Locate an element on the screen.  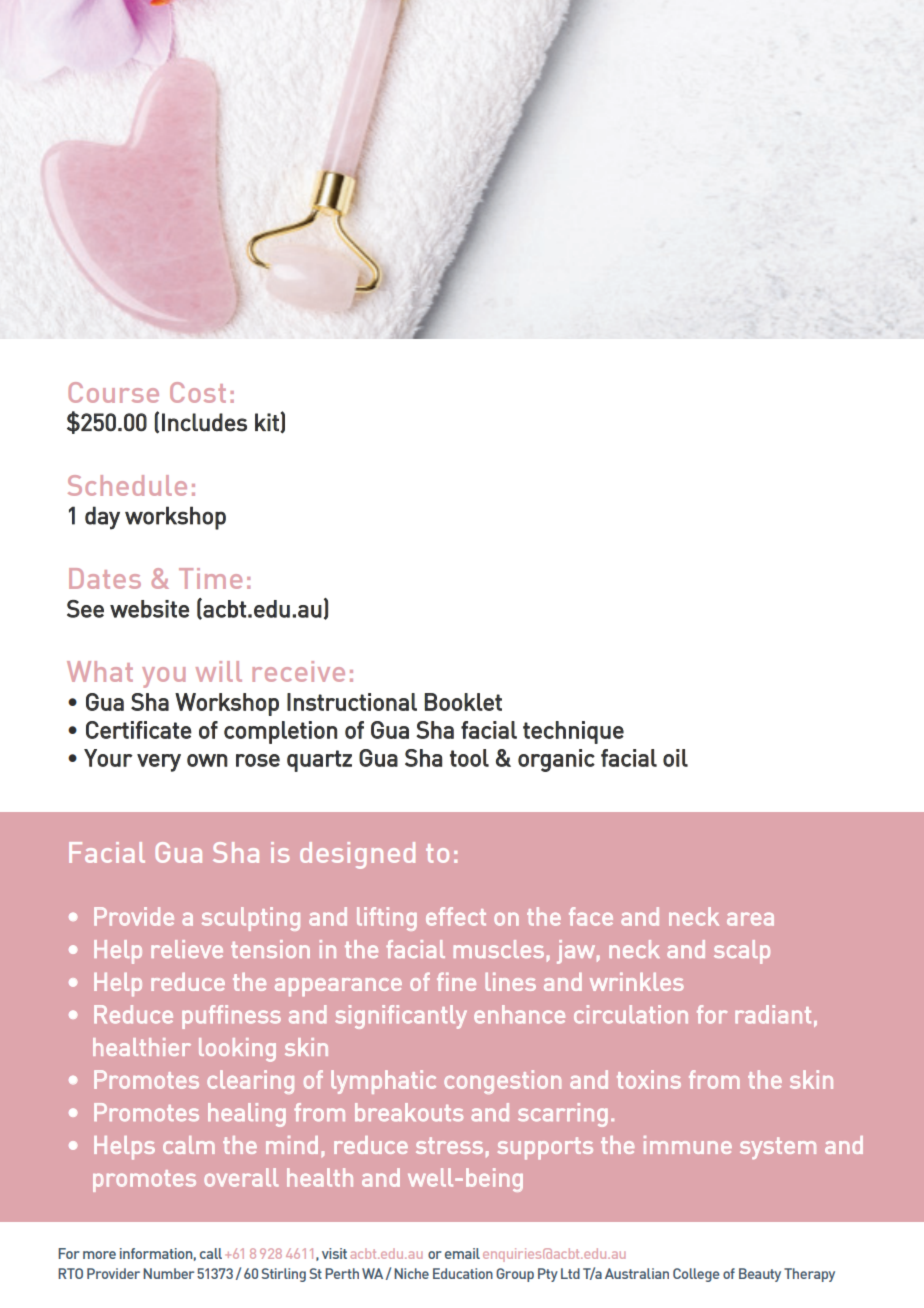
Cost is located at coordinates (198, 392).
